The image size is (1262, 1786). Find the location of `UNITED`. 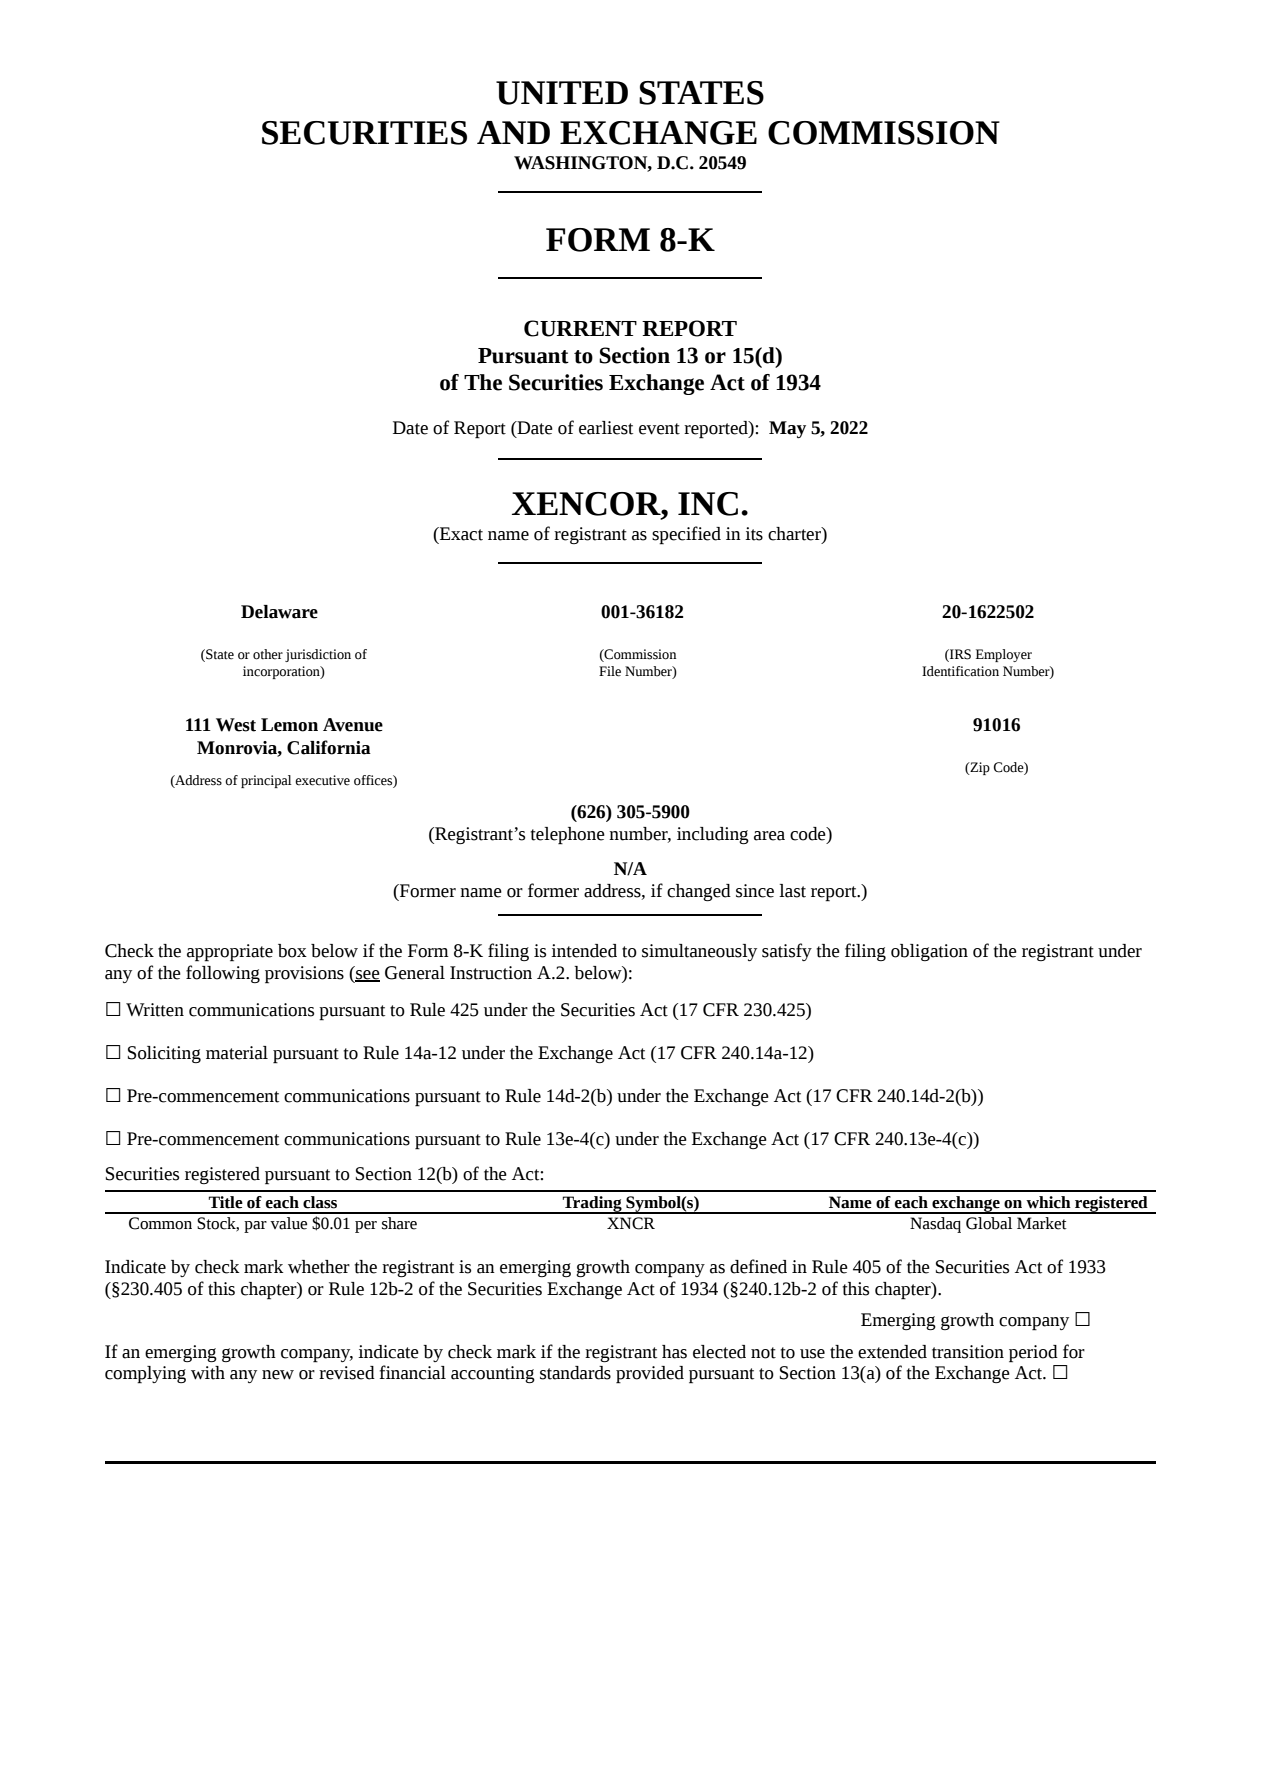

UNITED is located at coordinates (562, 93).
